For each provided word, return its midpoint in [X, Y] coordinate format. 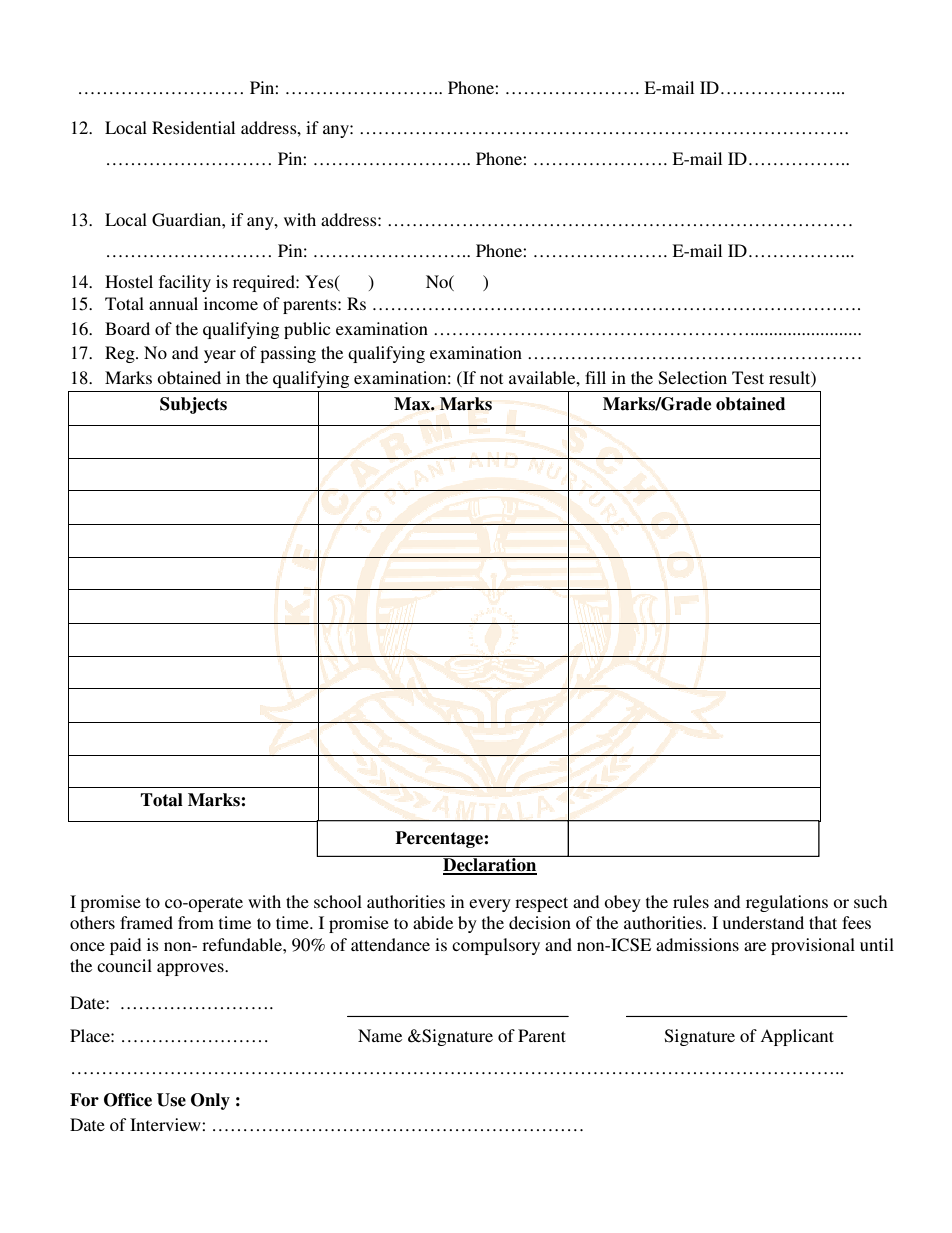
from [196, 922]
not [491, 378]
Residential [193, 127]
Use [171, 1100]
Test [748, 377]
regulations [787, 903]
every [490, 905]
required [265, 283]
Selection [693, 378]
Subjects [193, 405]
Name [380, 1035]
